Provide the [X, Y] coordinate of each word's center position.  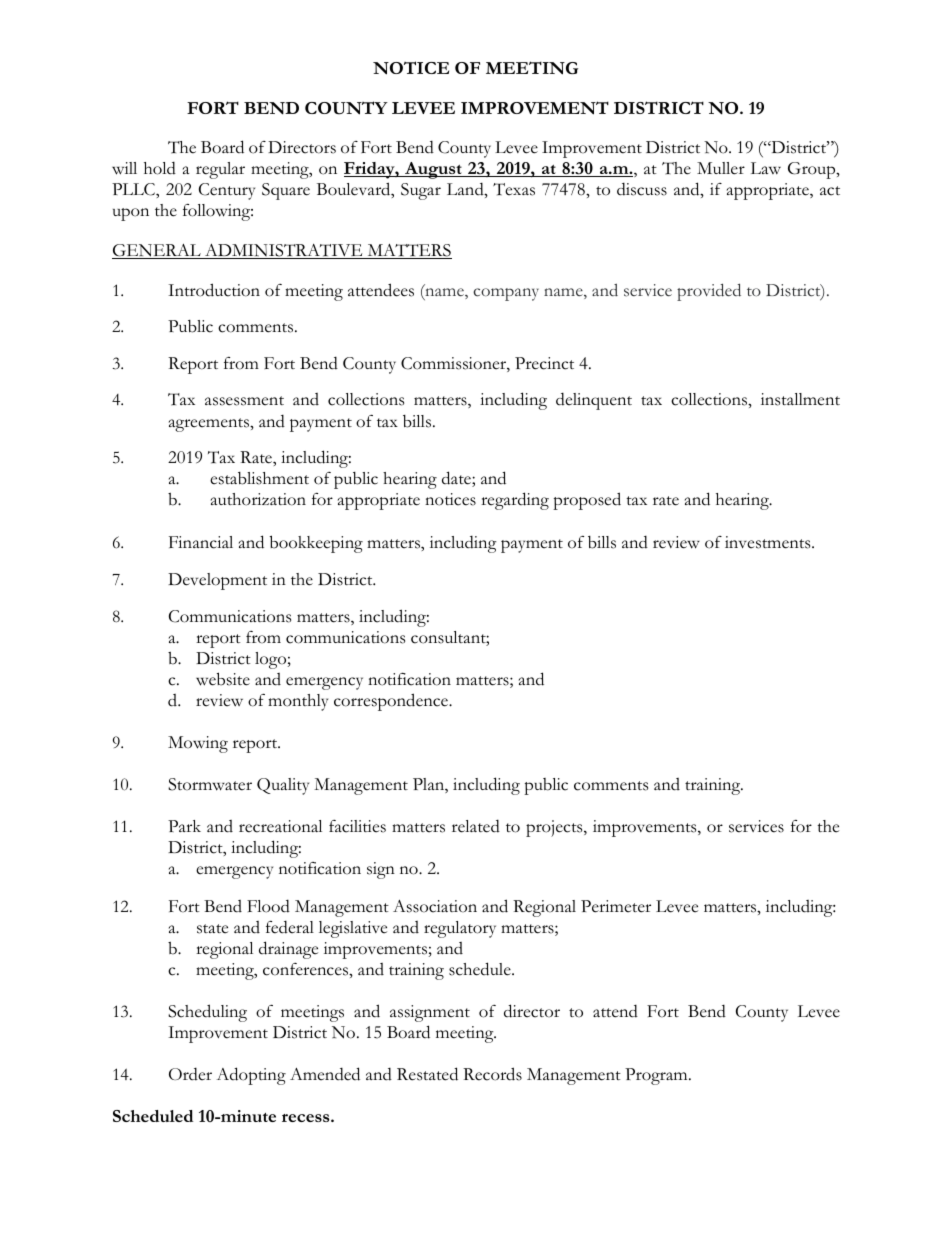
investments [769, 542]
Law [766, 168]
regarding [515, 501]
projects [555, 828]
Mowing [198, 744]
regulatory [460, 929]
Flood [268, 906]
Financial [201, 542]
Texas [514, 189]
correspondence [392, 702]
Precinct [544, 363]
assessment [244, 401]
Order [190, 1074]
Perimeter [616, 906]
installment [800, 399]
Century [227, 191]
